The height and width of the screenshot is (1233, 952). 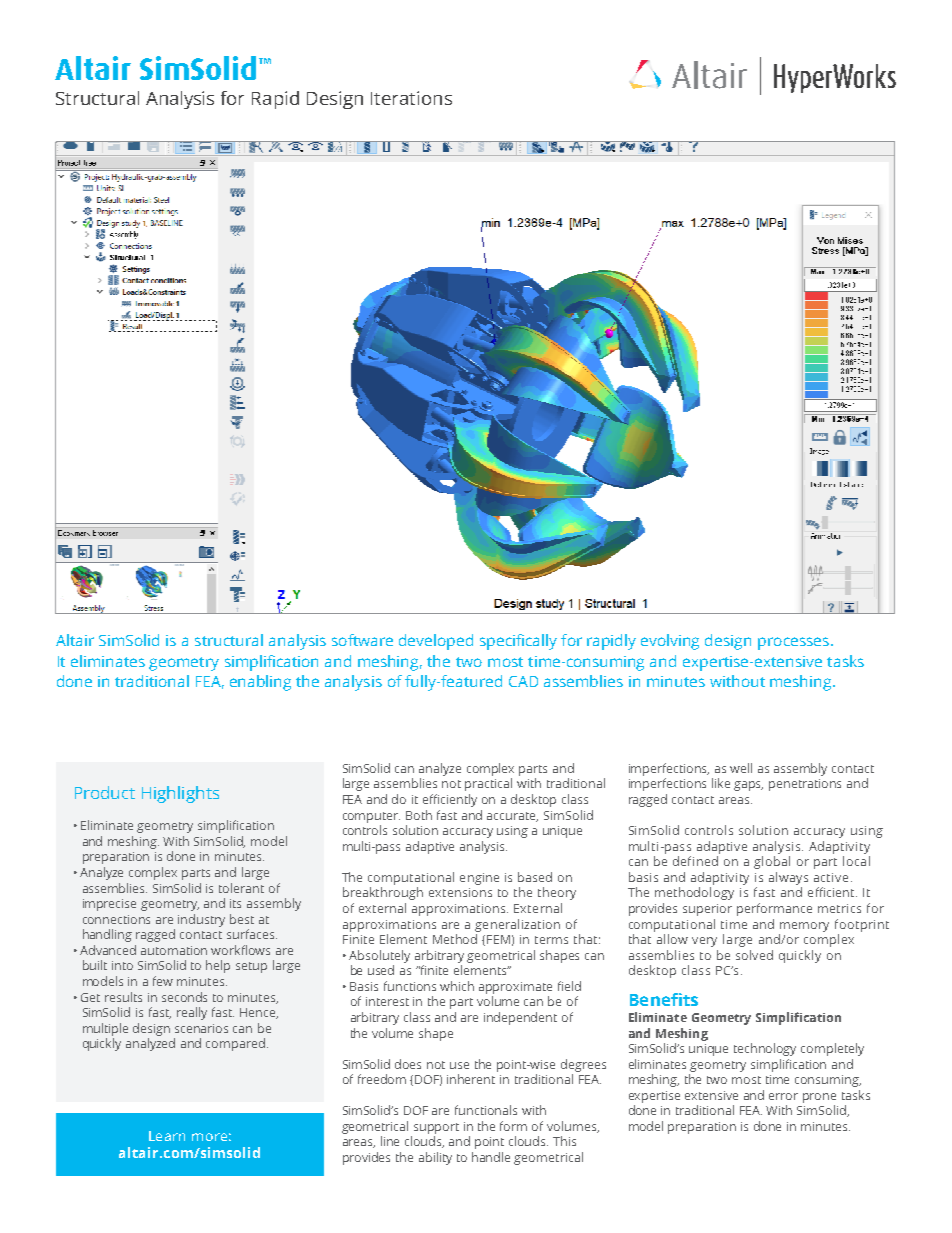 I want to click on error, so click(x=783, y=1096).
